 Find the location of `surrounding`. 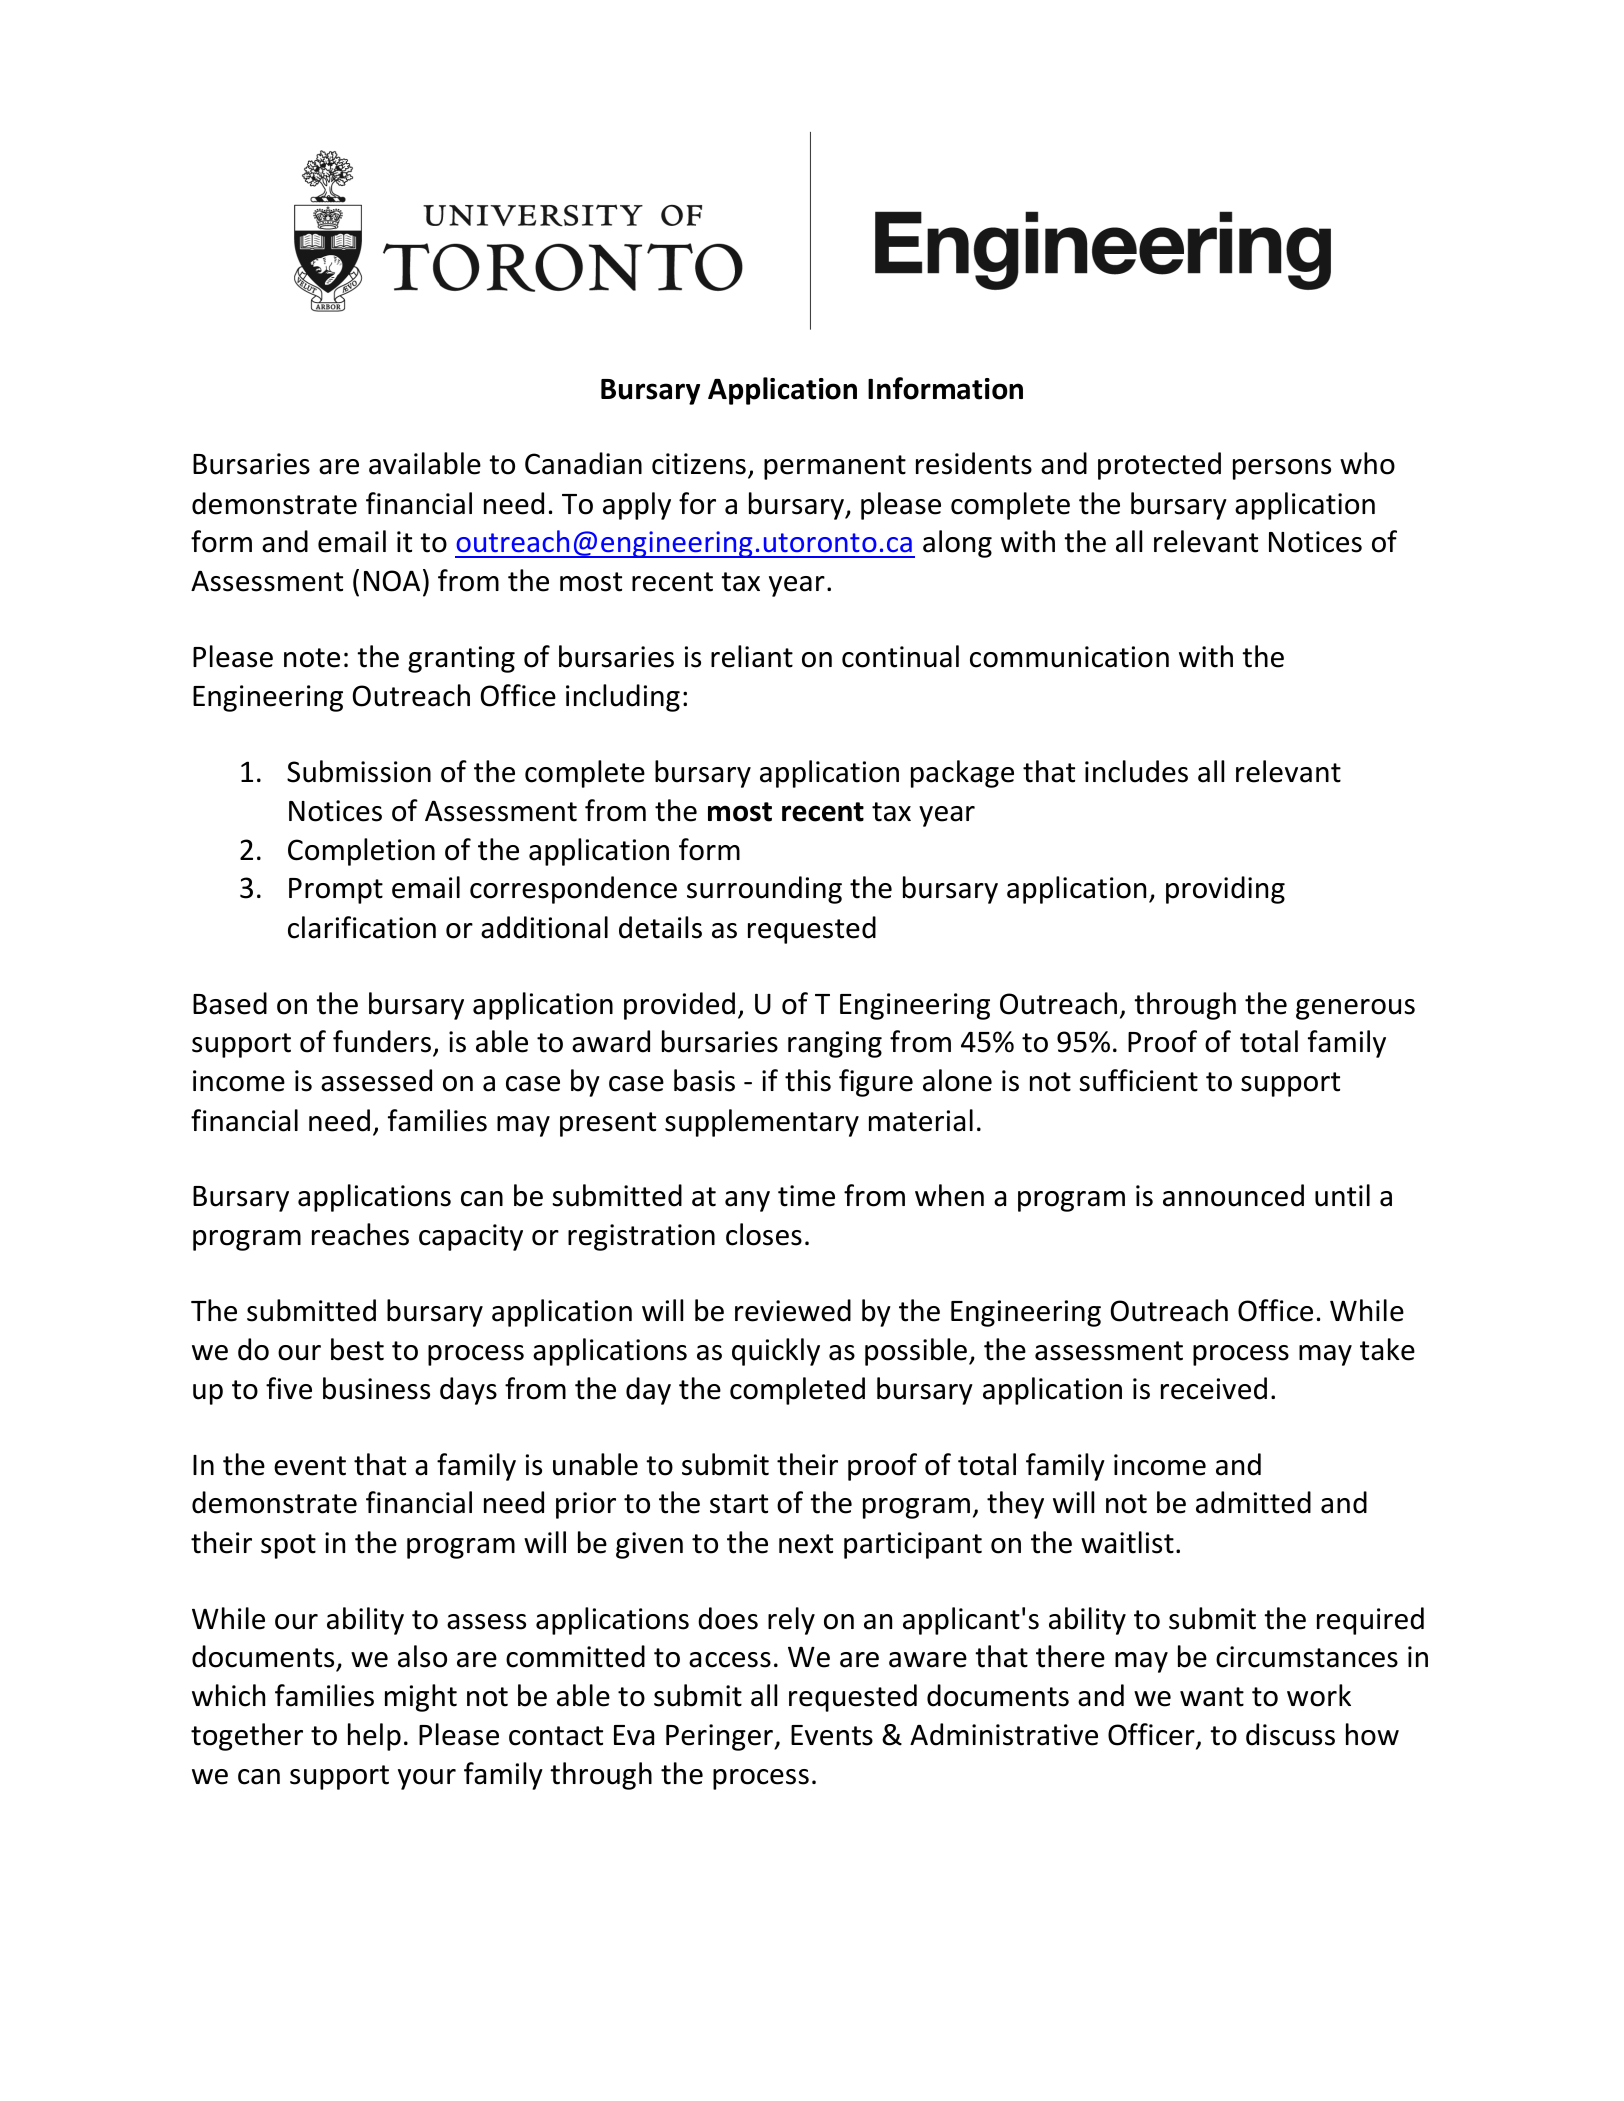

surrounding is located at coordinates (764, 890).
